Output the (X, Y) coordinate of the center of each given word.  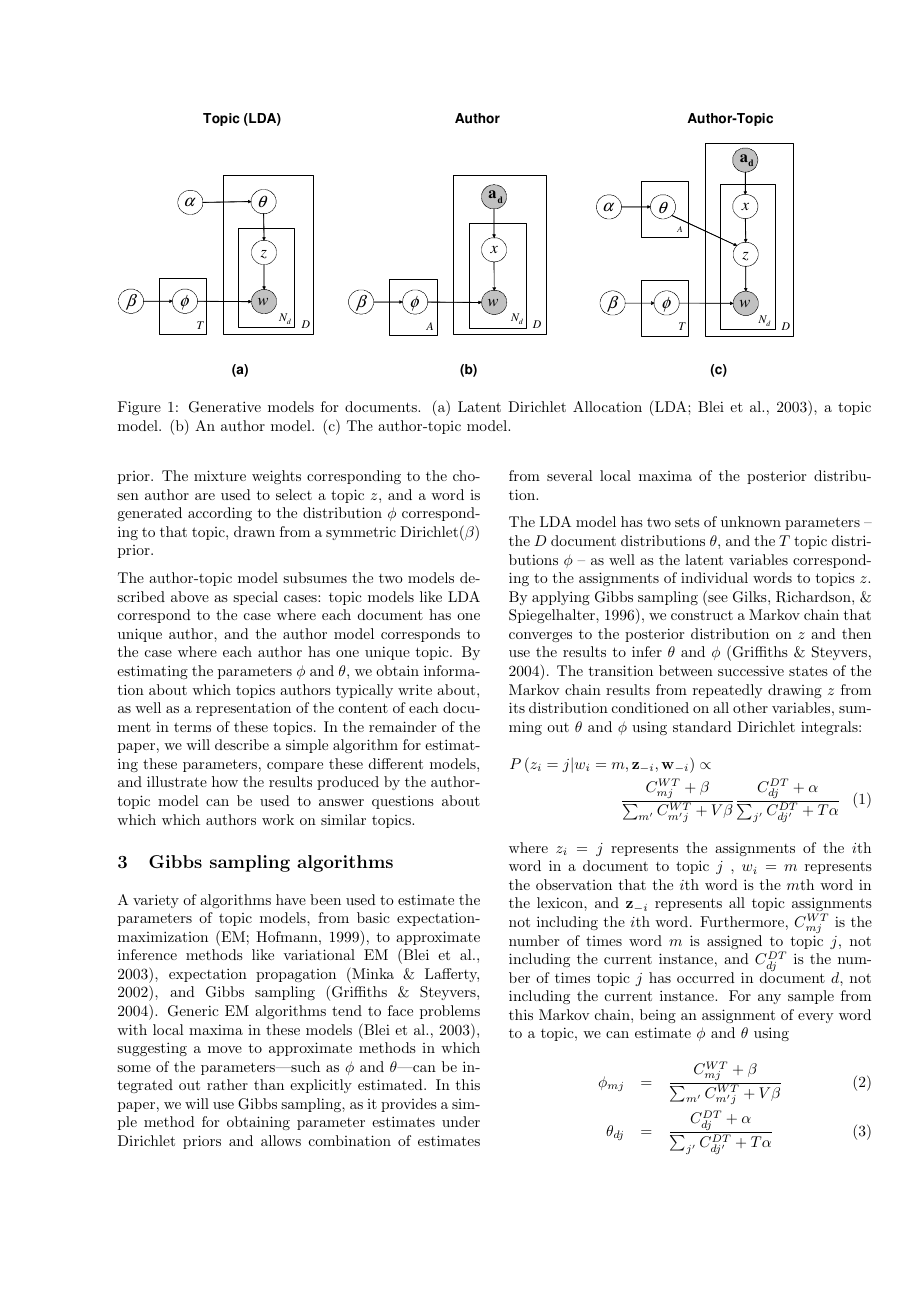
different (396, 763)
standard (702, 726)
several (570, 475)
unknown (751, 521)
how (225, 781)
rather (227, 1084)
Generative (225, 407)
